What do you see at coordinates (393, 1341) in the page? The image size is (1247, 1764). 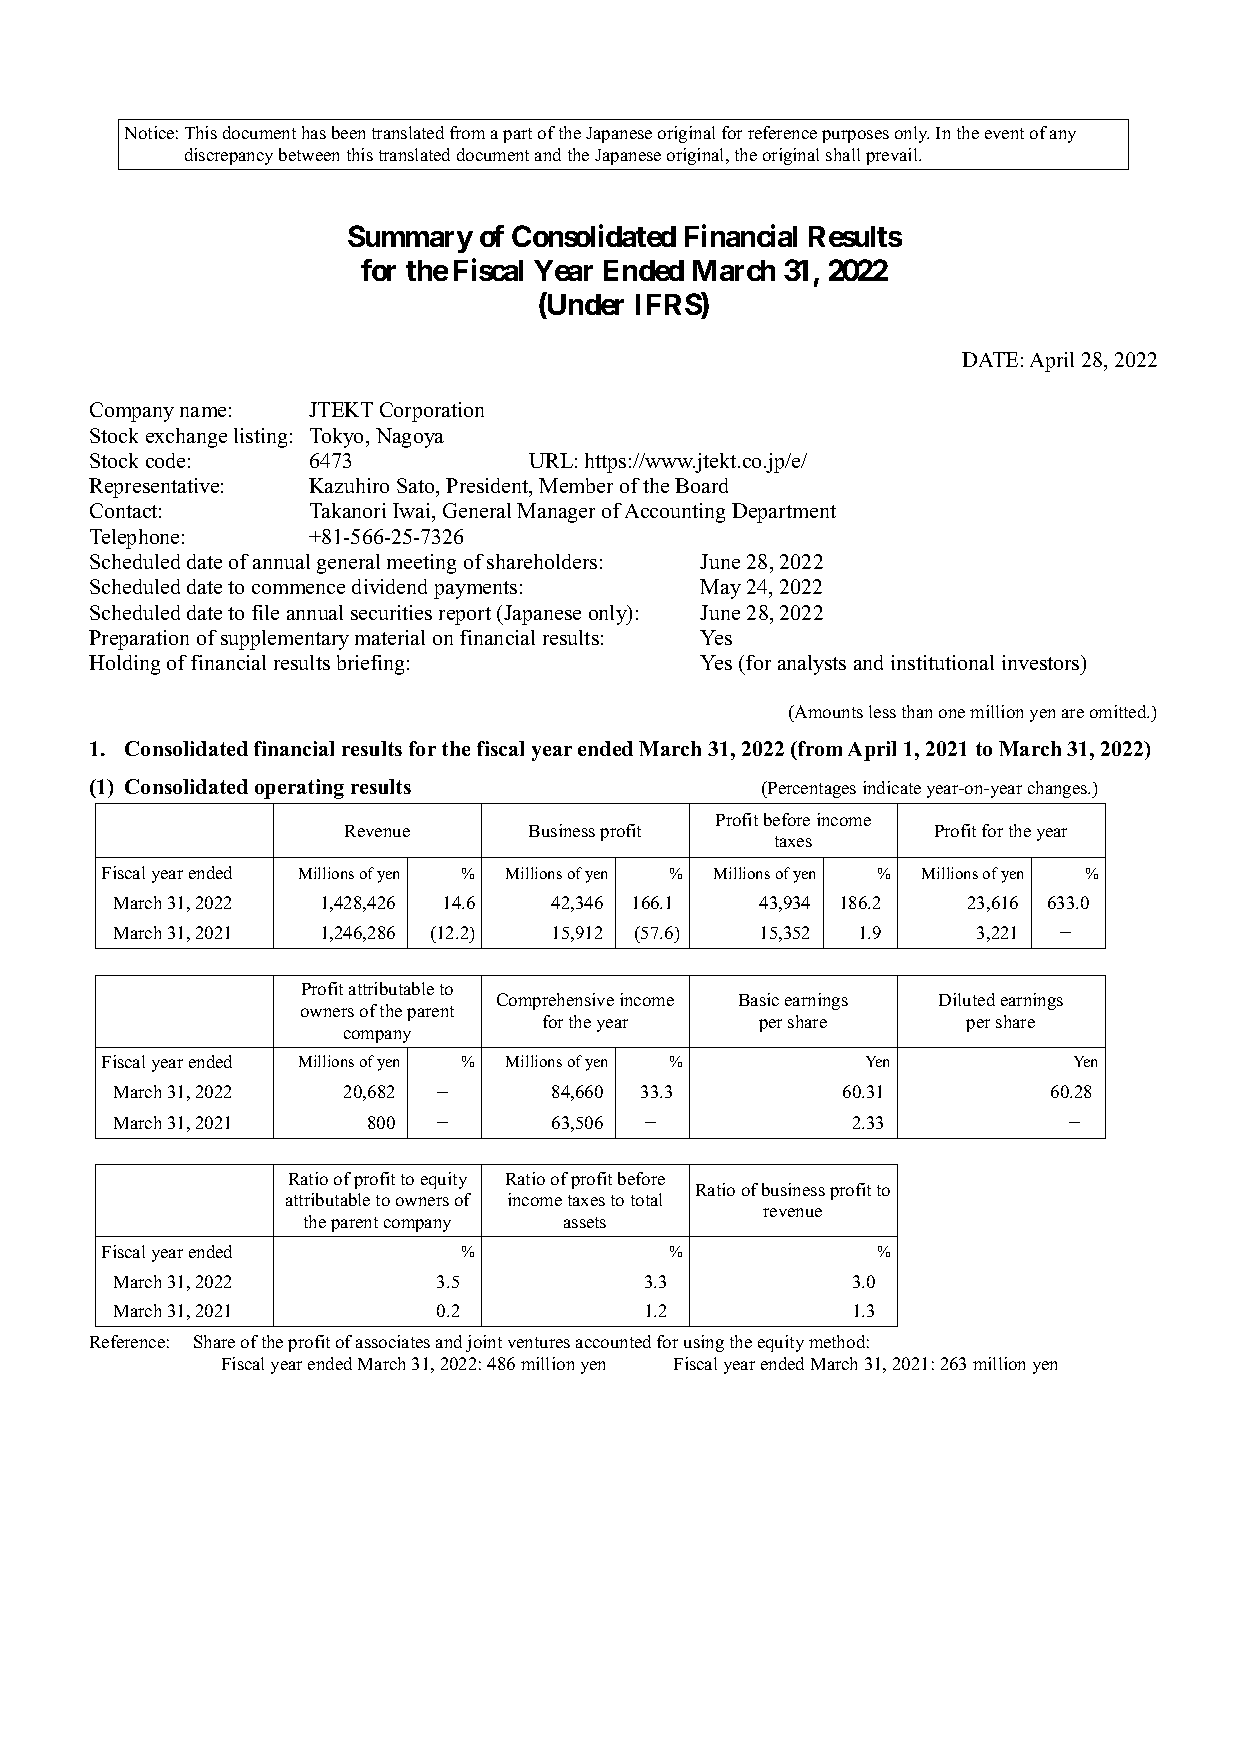 I see `associates` at bounding box center [393, 1341].
